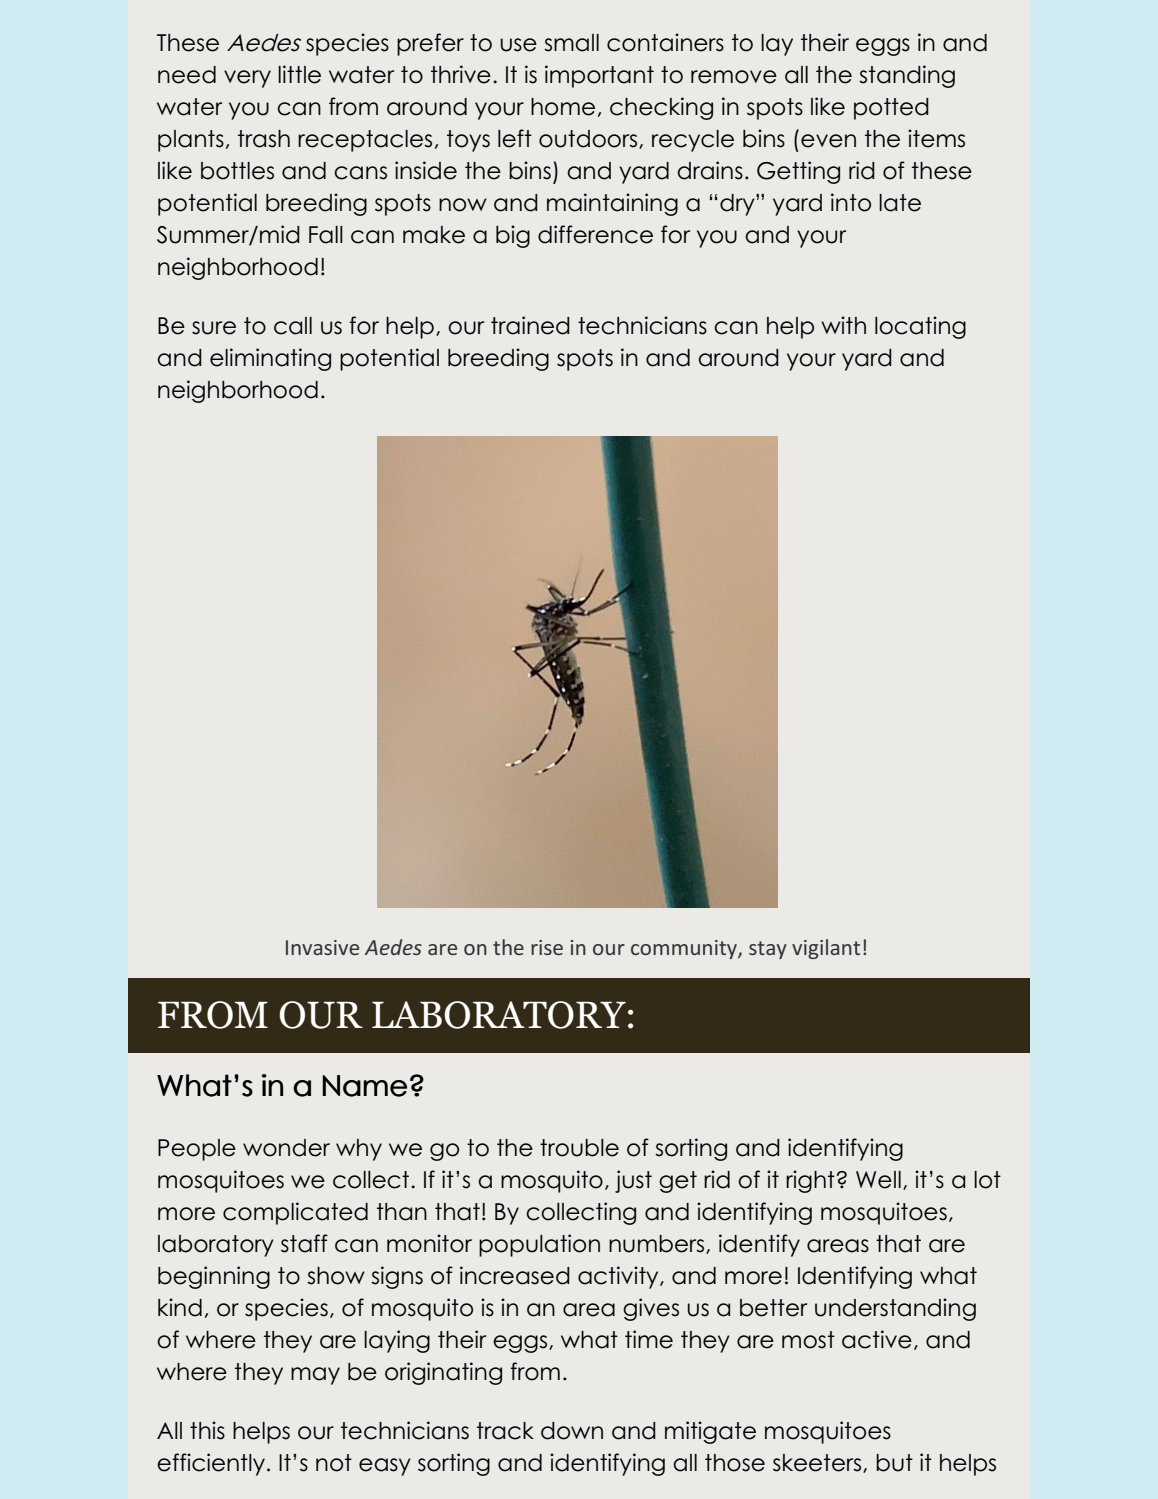 The height and width of the page is (1499, 1158). I want to click on but, so click(894, 1463).
